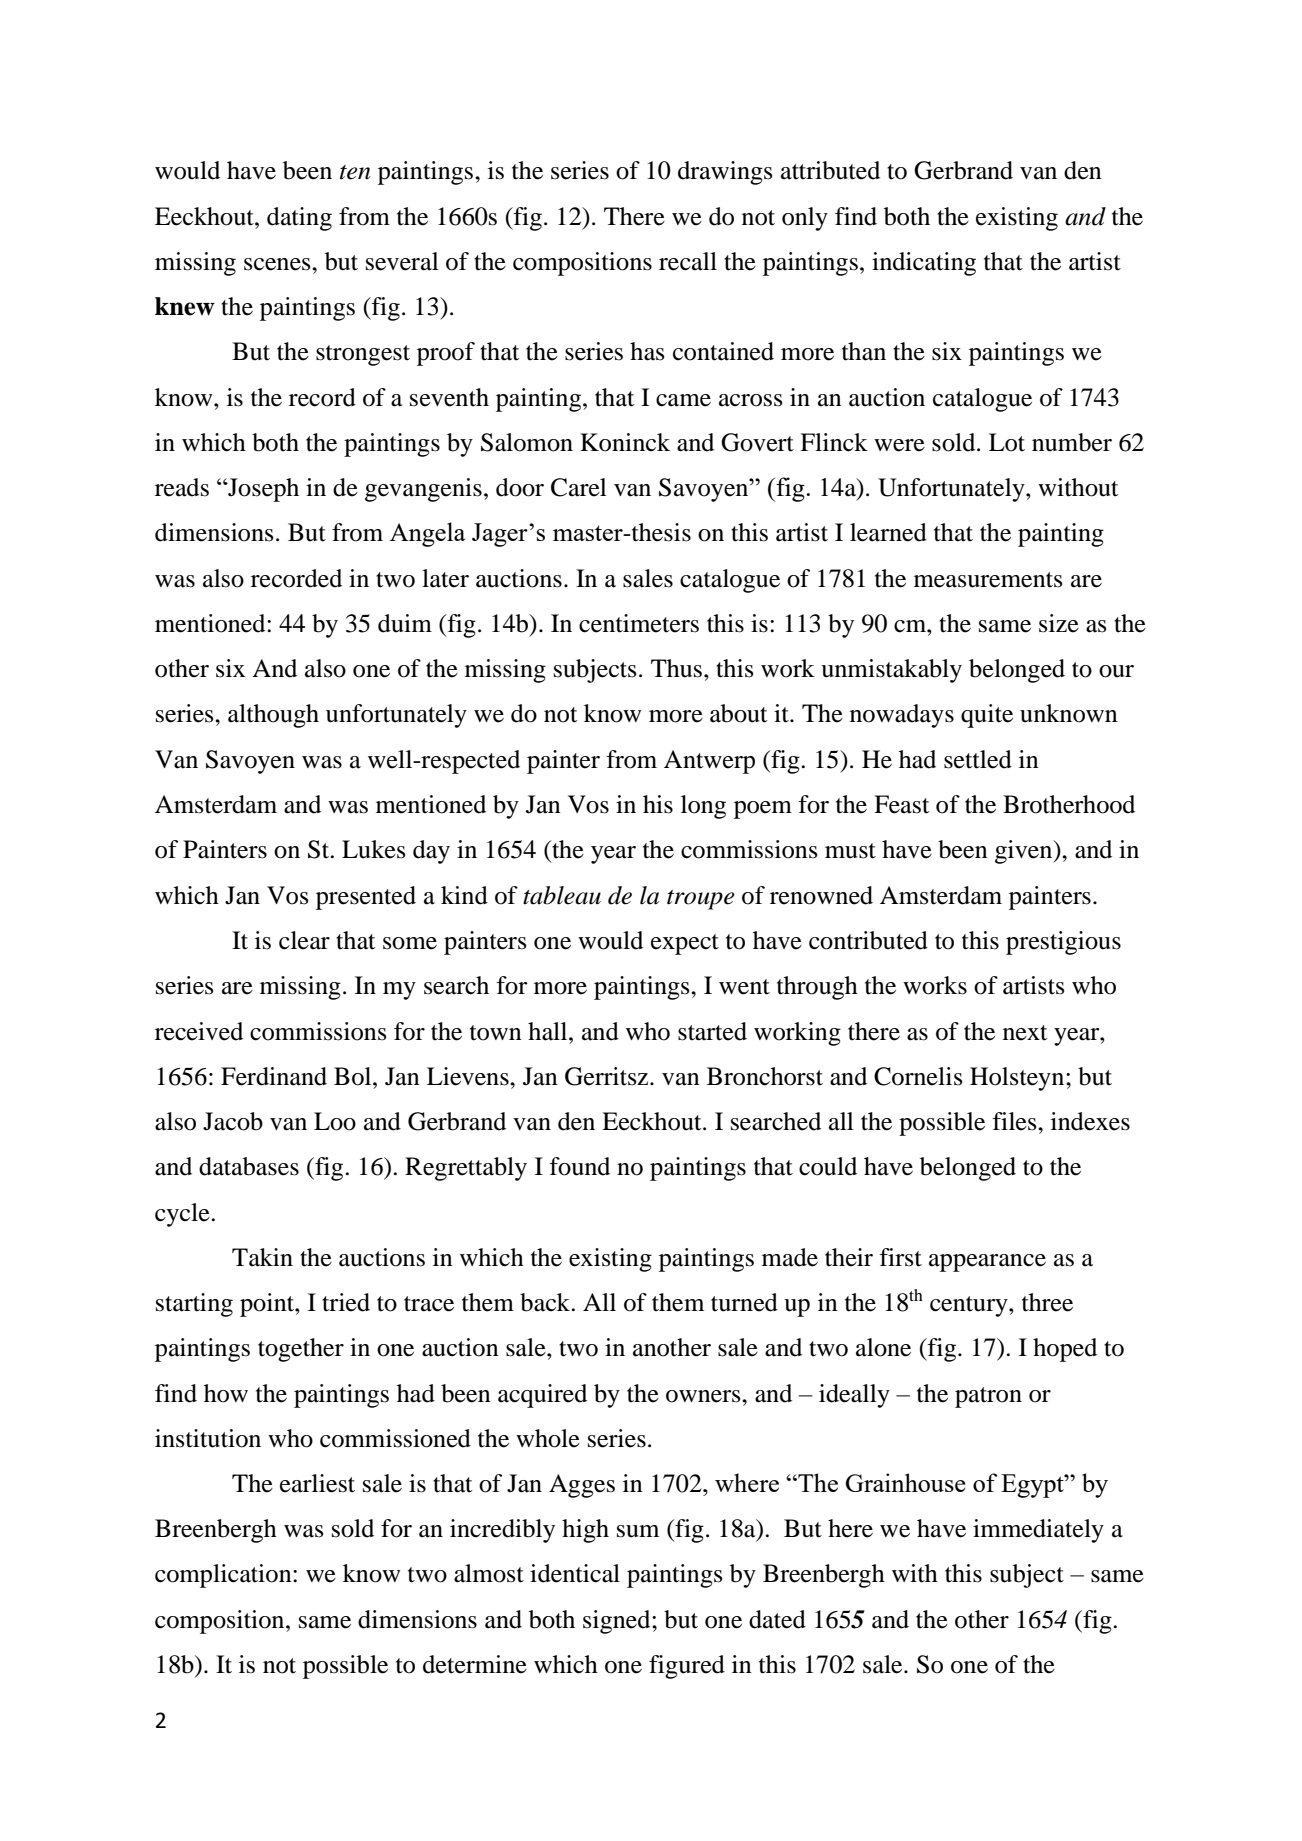 The height and width of the page is (1841, 1302). Describe the element at coordinates (299, 219) in the page. I see `dating` at that location.
